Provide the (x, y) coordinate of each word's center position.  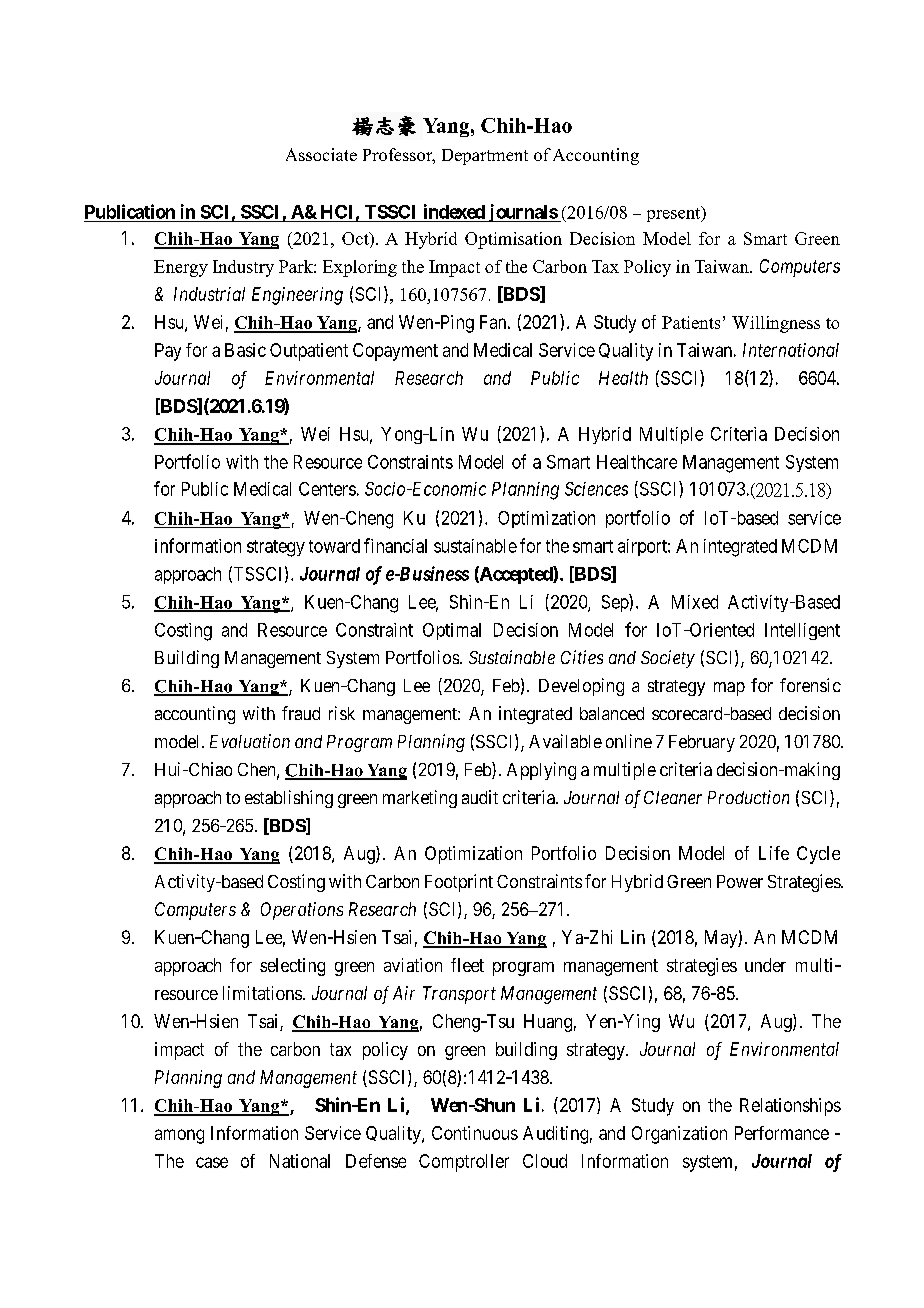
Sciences (596, 489)
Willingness (776, 324)
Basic (245, 350)
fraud (301, 713)
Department (485, 157)
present (675, 214)
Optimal (452, 631)
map (729, 689)
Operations (302, 911)
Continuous (475, 1133)
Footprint (459, 883)
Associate (321, 154)
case (212, 1162)
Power (740, 881)
